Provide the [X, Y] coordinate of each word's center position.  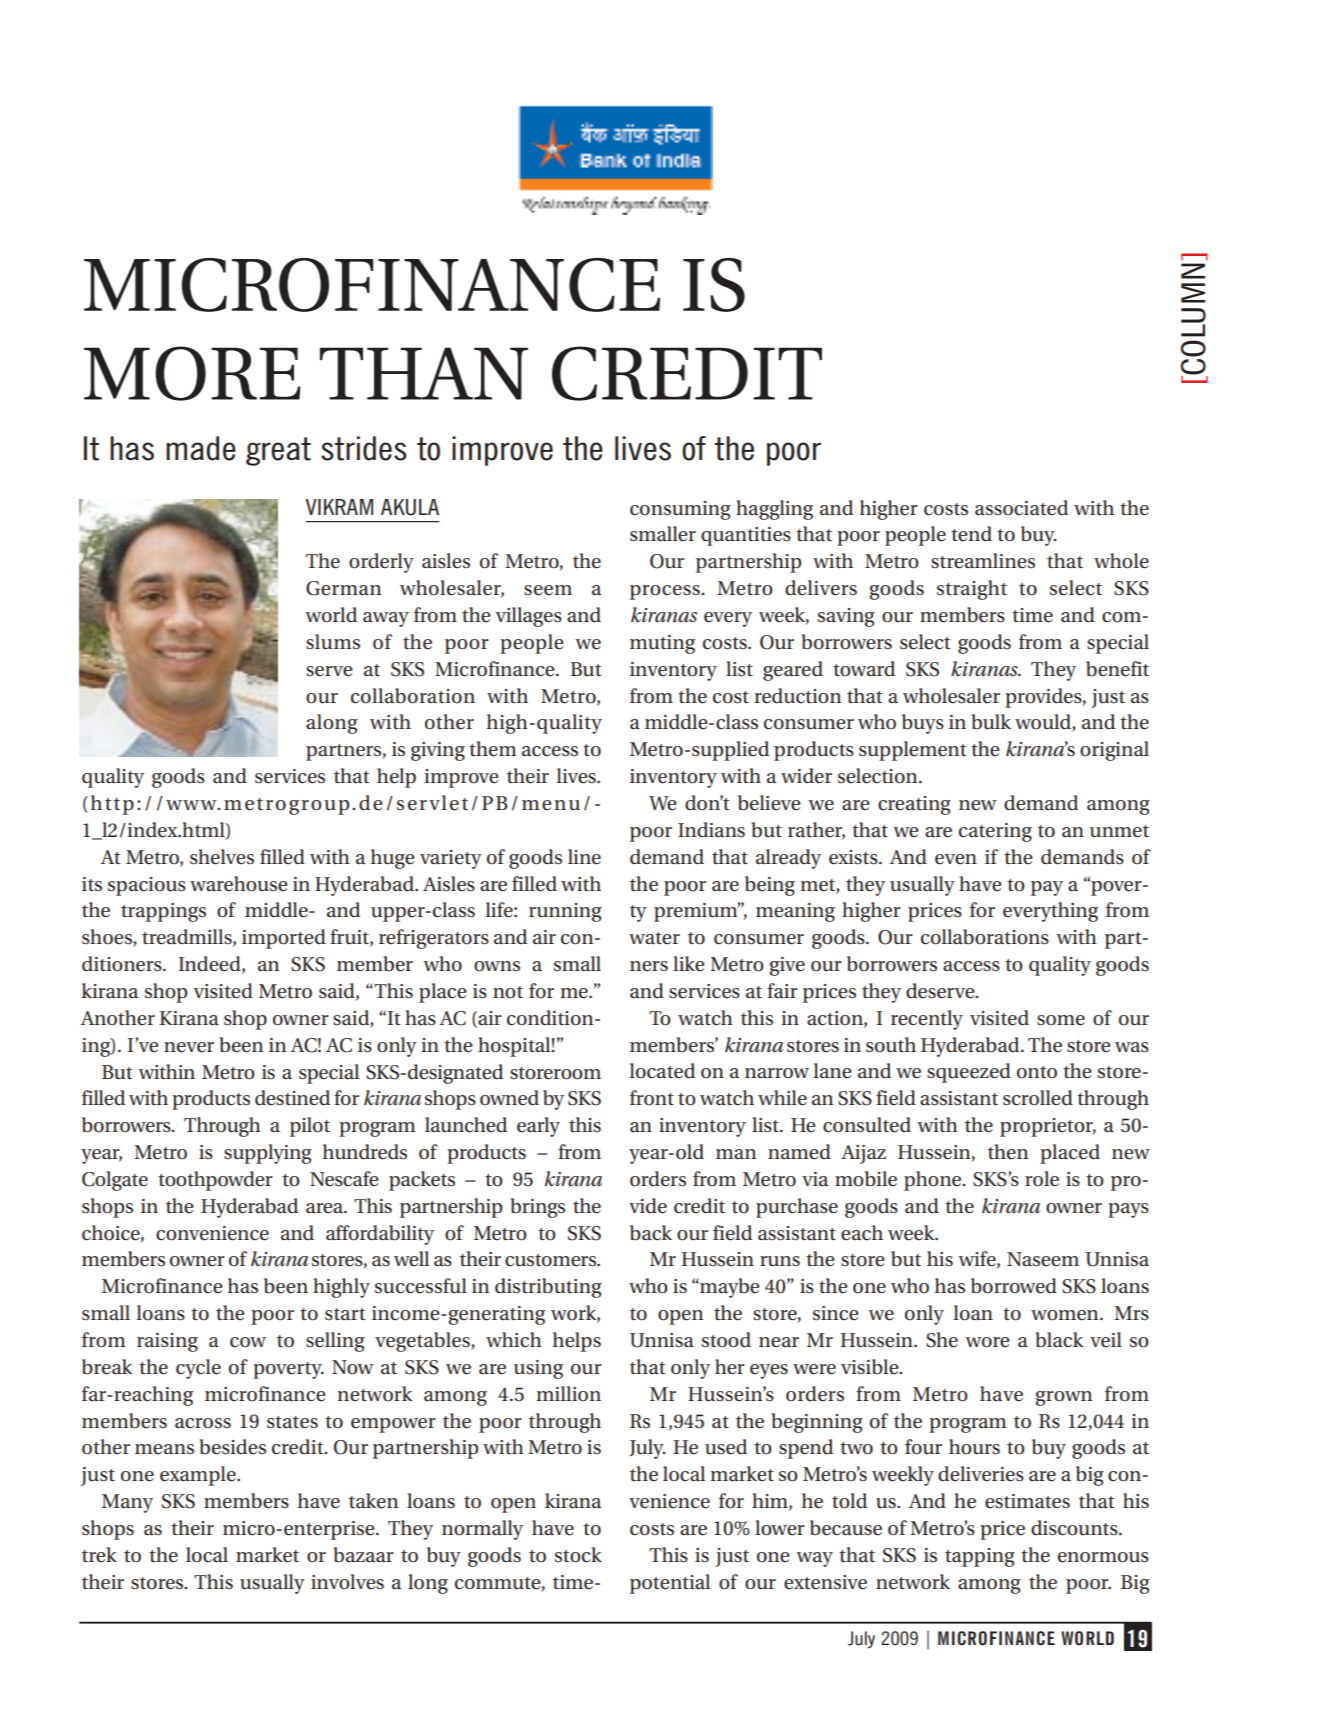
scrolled [1038, 1098]
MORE [192, 373]
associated [1021, 508]
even [956, 859]
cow [248, 1342]
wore [987, 1342]
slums [333, 642]
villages [528, 617]
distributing [548, 1288]
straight [972, 590]
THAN [424, 373]
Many [127, 1503]
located [662, 1071]
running [565, 912]
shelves [222, 857]
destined [292, 1098]
